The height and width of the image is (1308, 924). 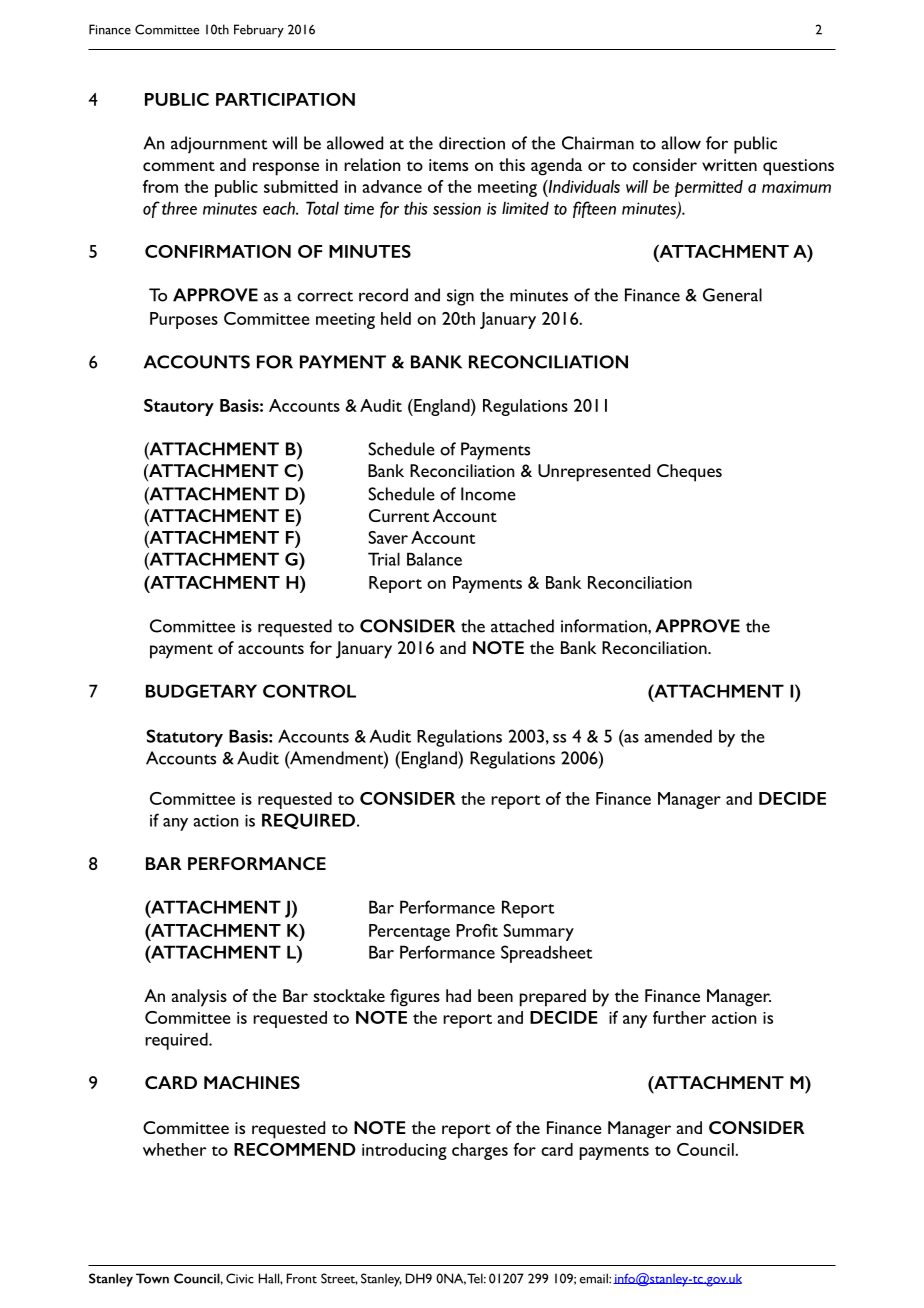 What do you see at coordinates (259, 31) in the image?
I see `February` at bounding box center [259, 31].
